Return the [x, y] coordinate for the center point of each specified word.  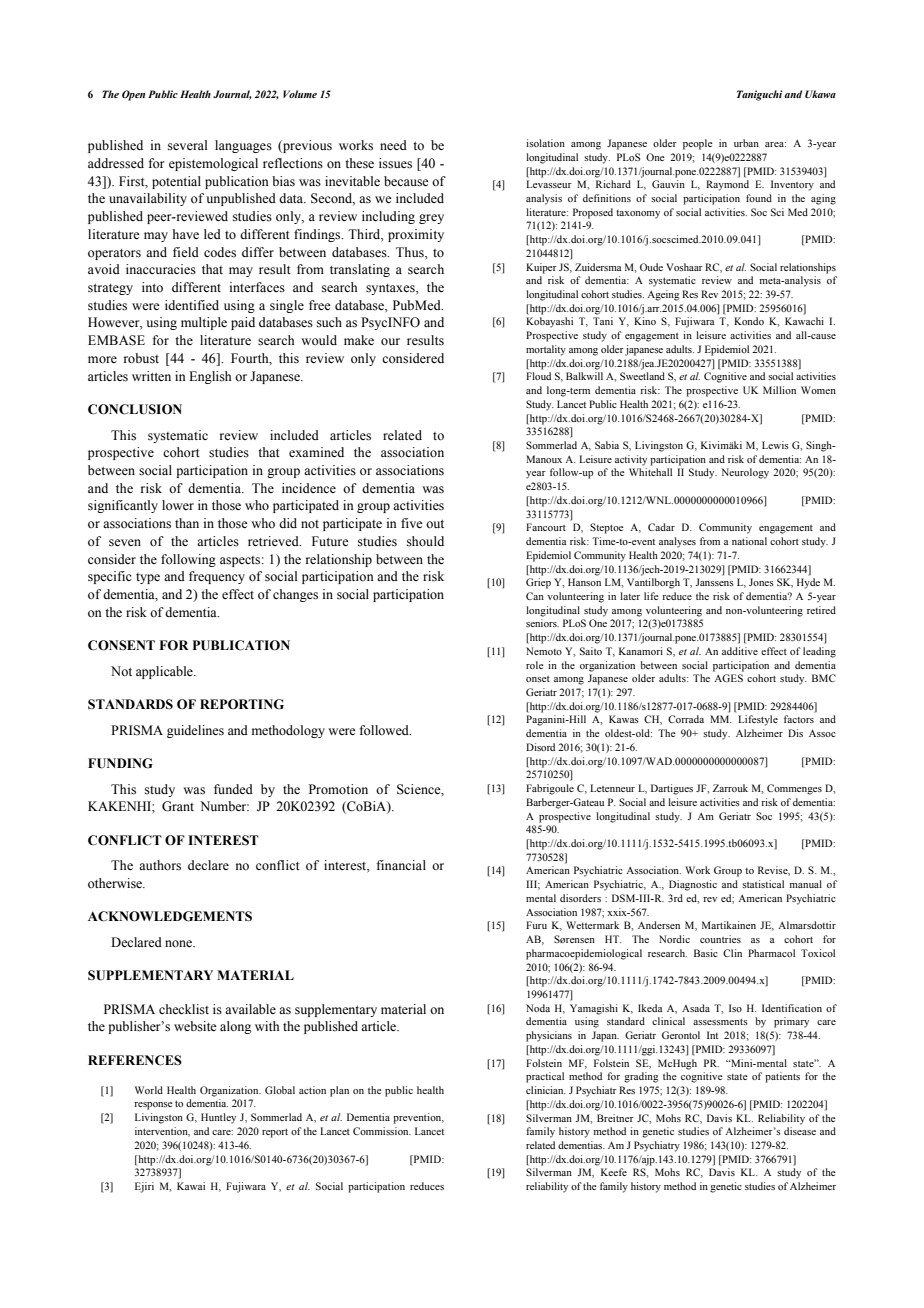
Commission [382, 1131]
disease [800, 1131]
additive [740, 651]
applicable [165, 672]
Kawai [191, 1186]
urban [746, 143]
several [187, 145]
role [535, 665]
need [393, 145]
